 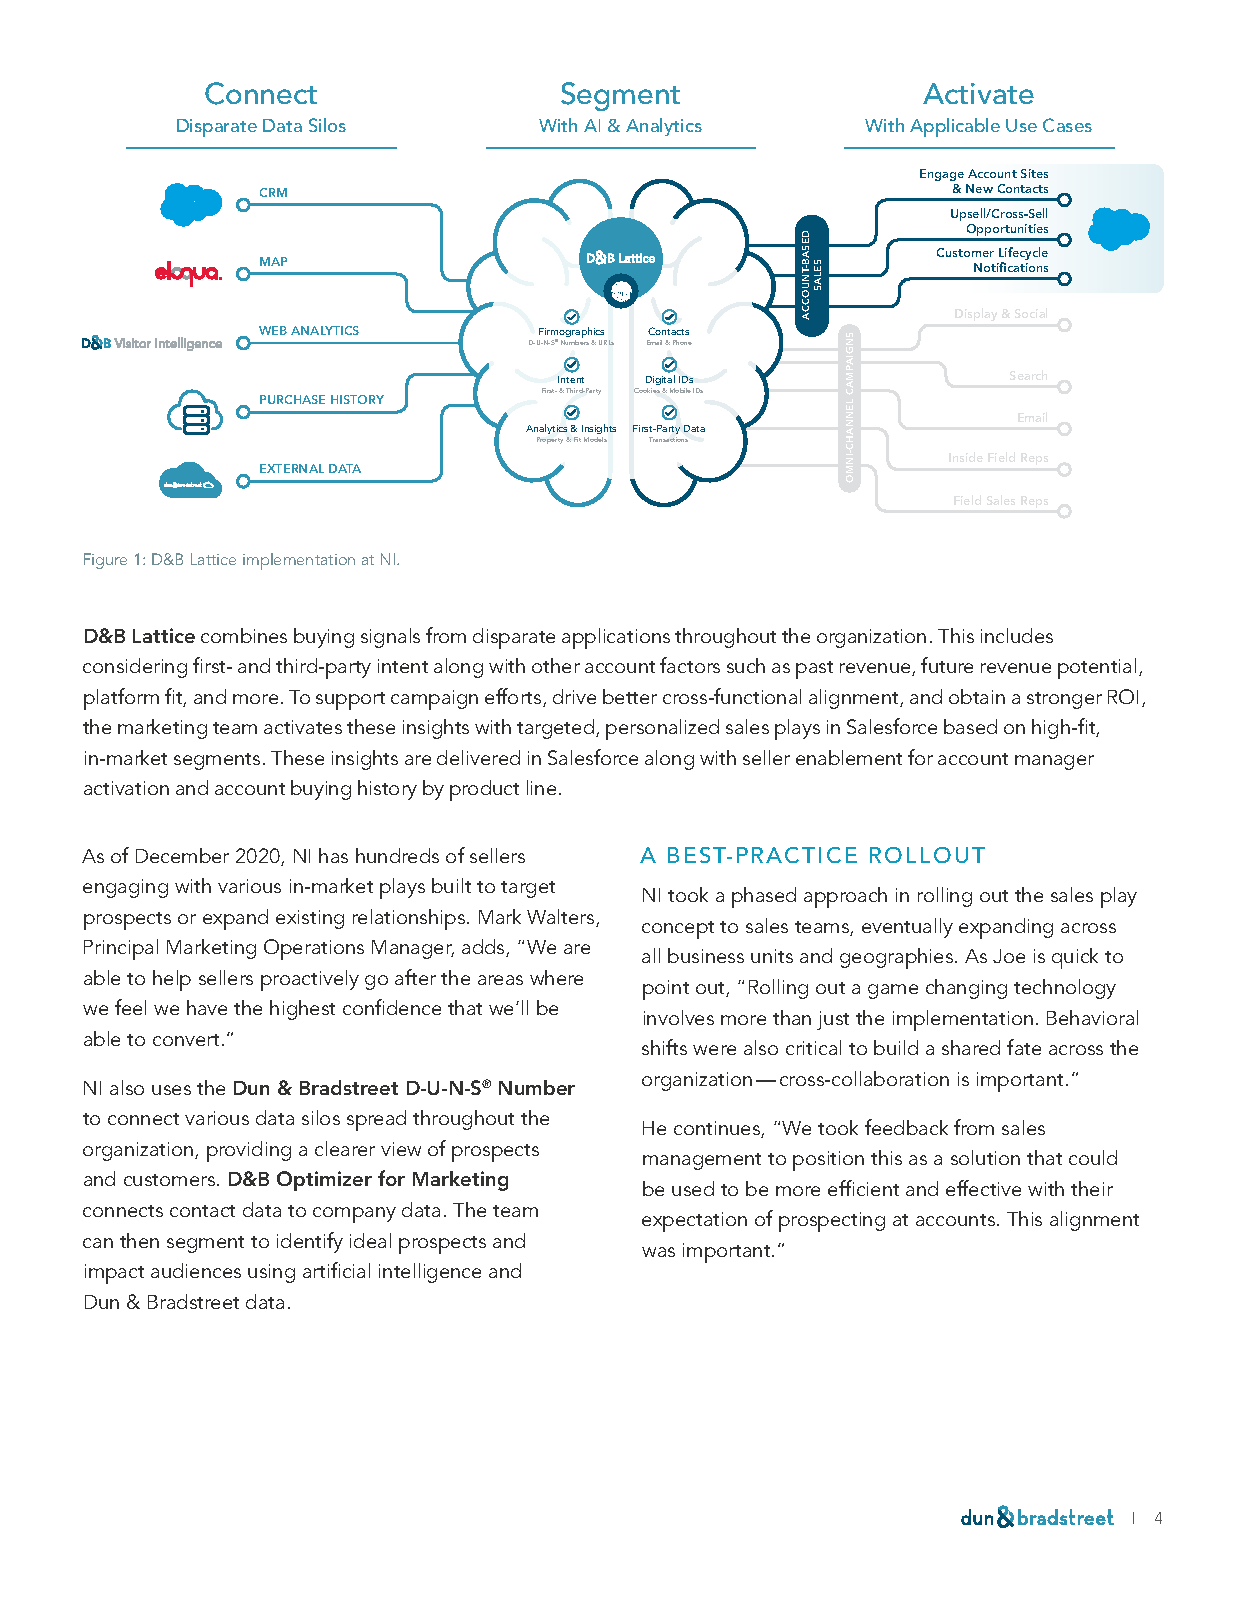 What do you see at coordinates (126, 788) in the screenshot?
I see `activation` at bounding box center [126, 788].
